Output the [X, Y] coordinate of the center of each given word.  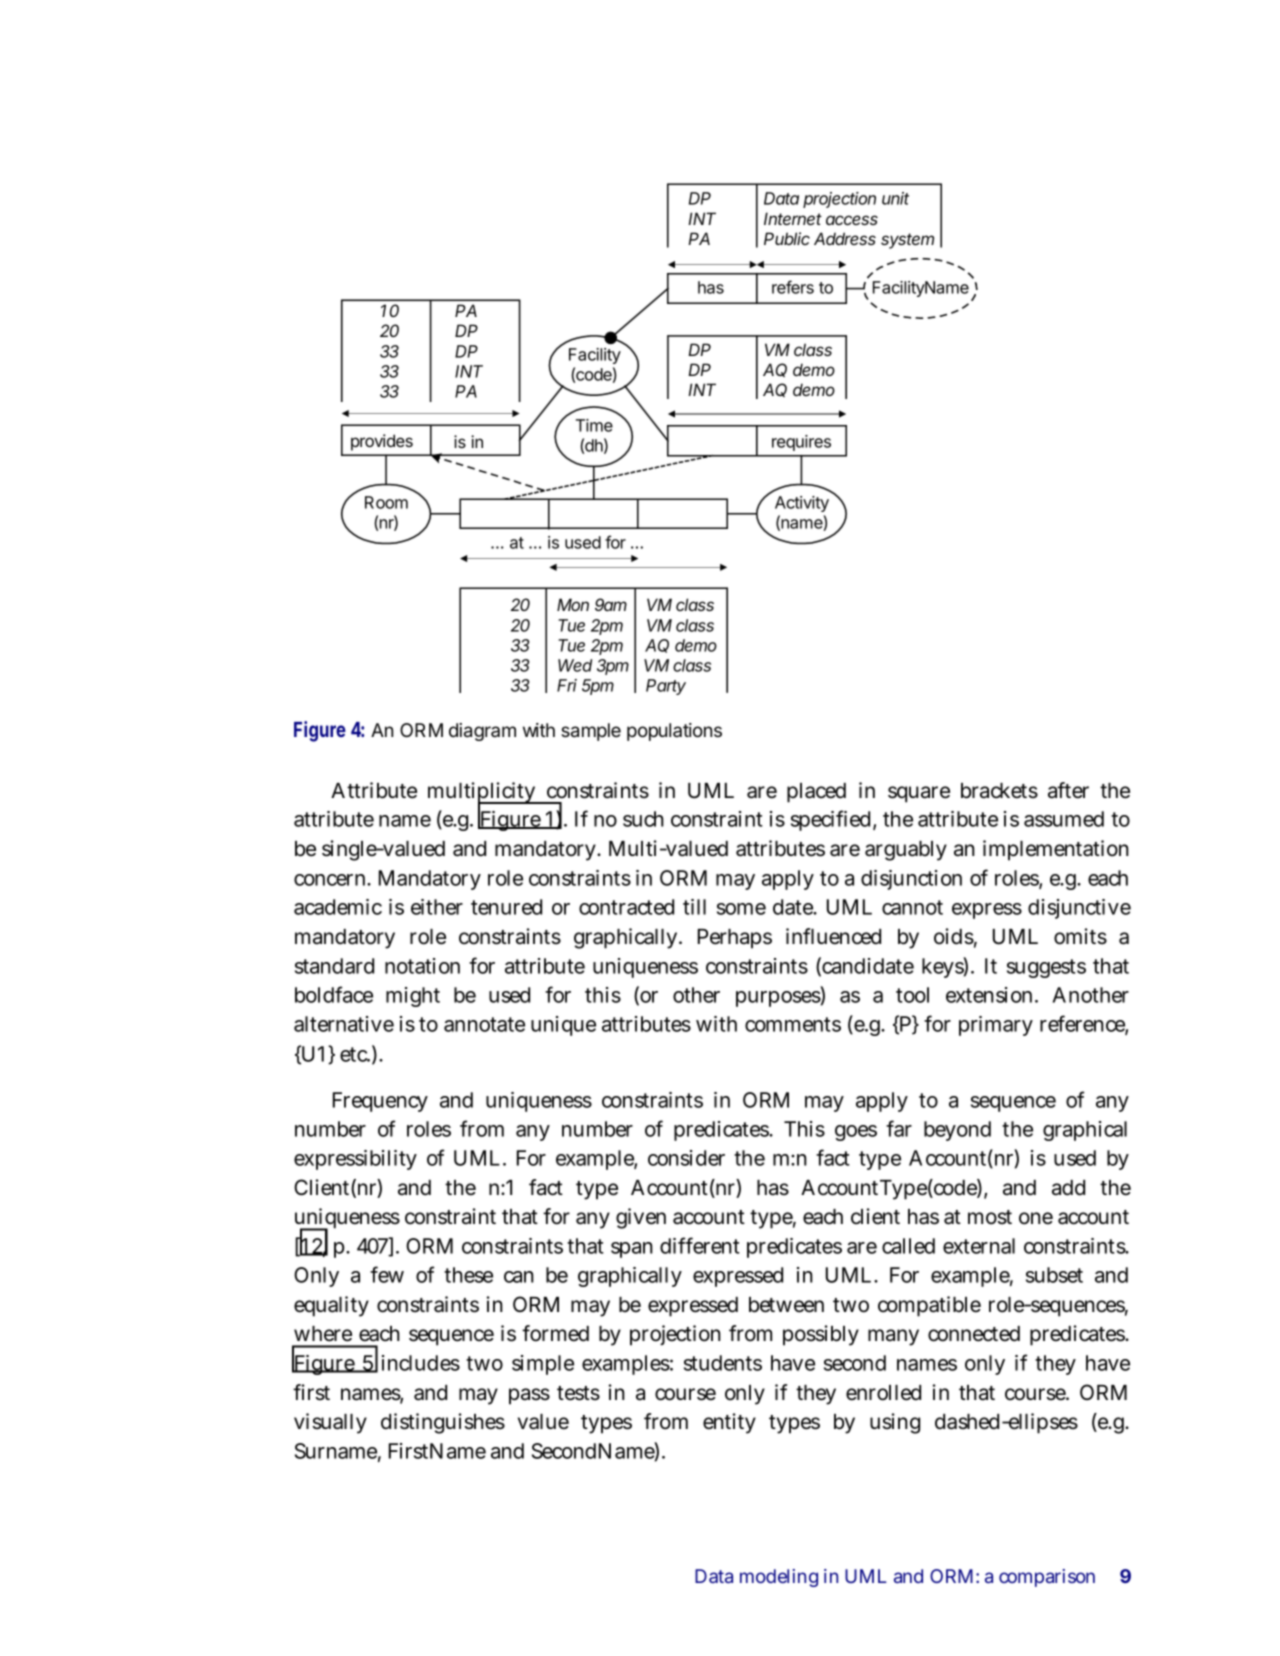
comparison [1047, 1578]
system [907, 241]
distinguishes [443, 1423]
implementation [1056, 850]
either [437, 907]
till [694, 907]
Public [787, 238]
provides [382, 442]
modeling [779, 1578]
